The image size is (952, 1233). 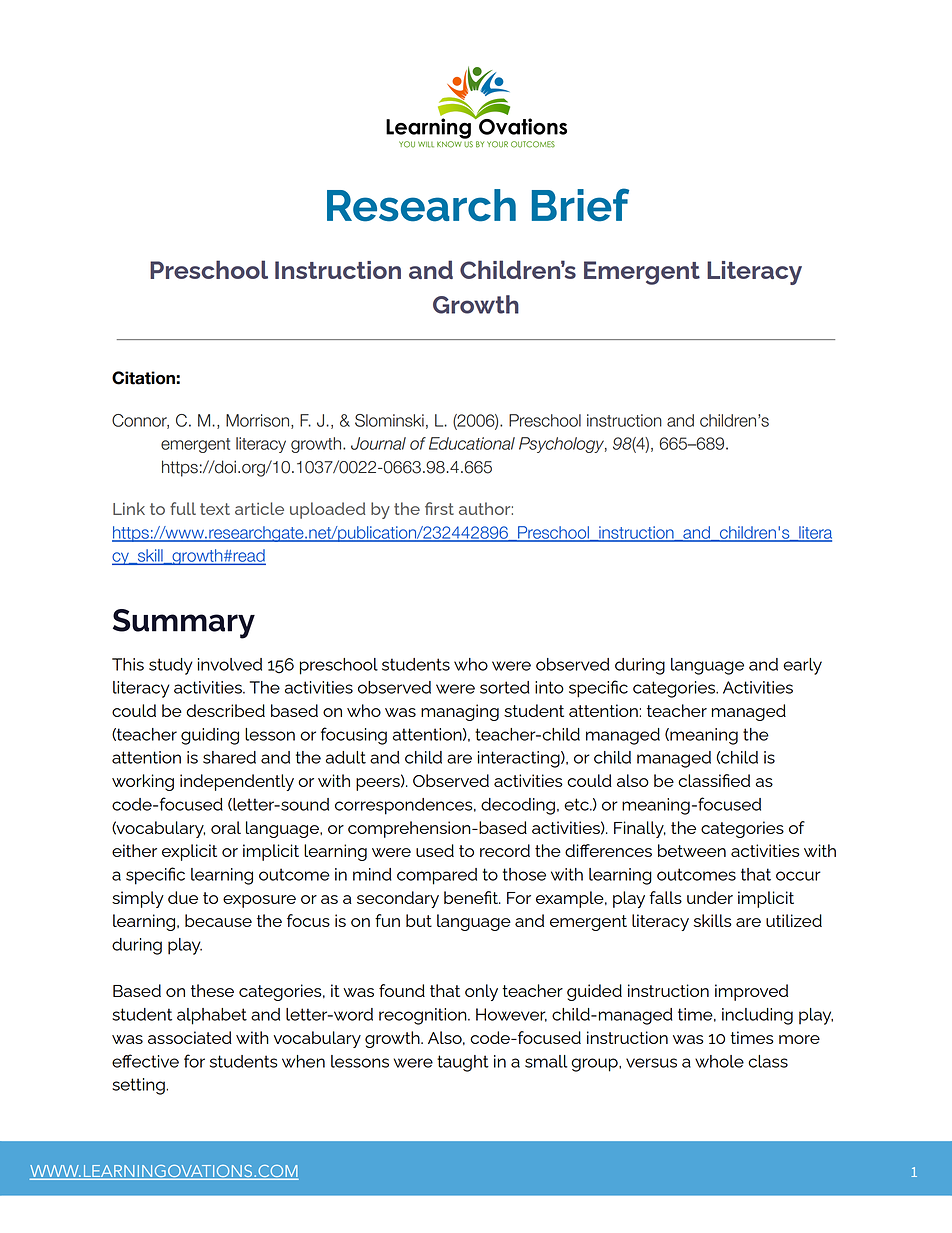 What do you see at coordinates (259, 421) in the screenshot?
I see `Morrison` at bounding box center [259, 421].
